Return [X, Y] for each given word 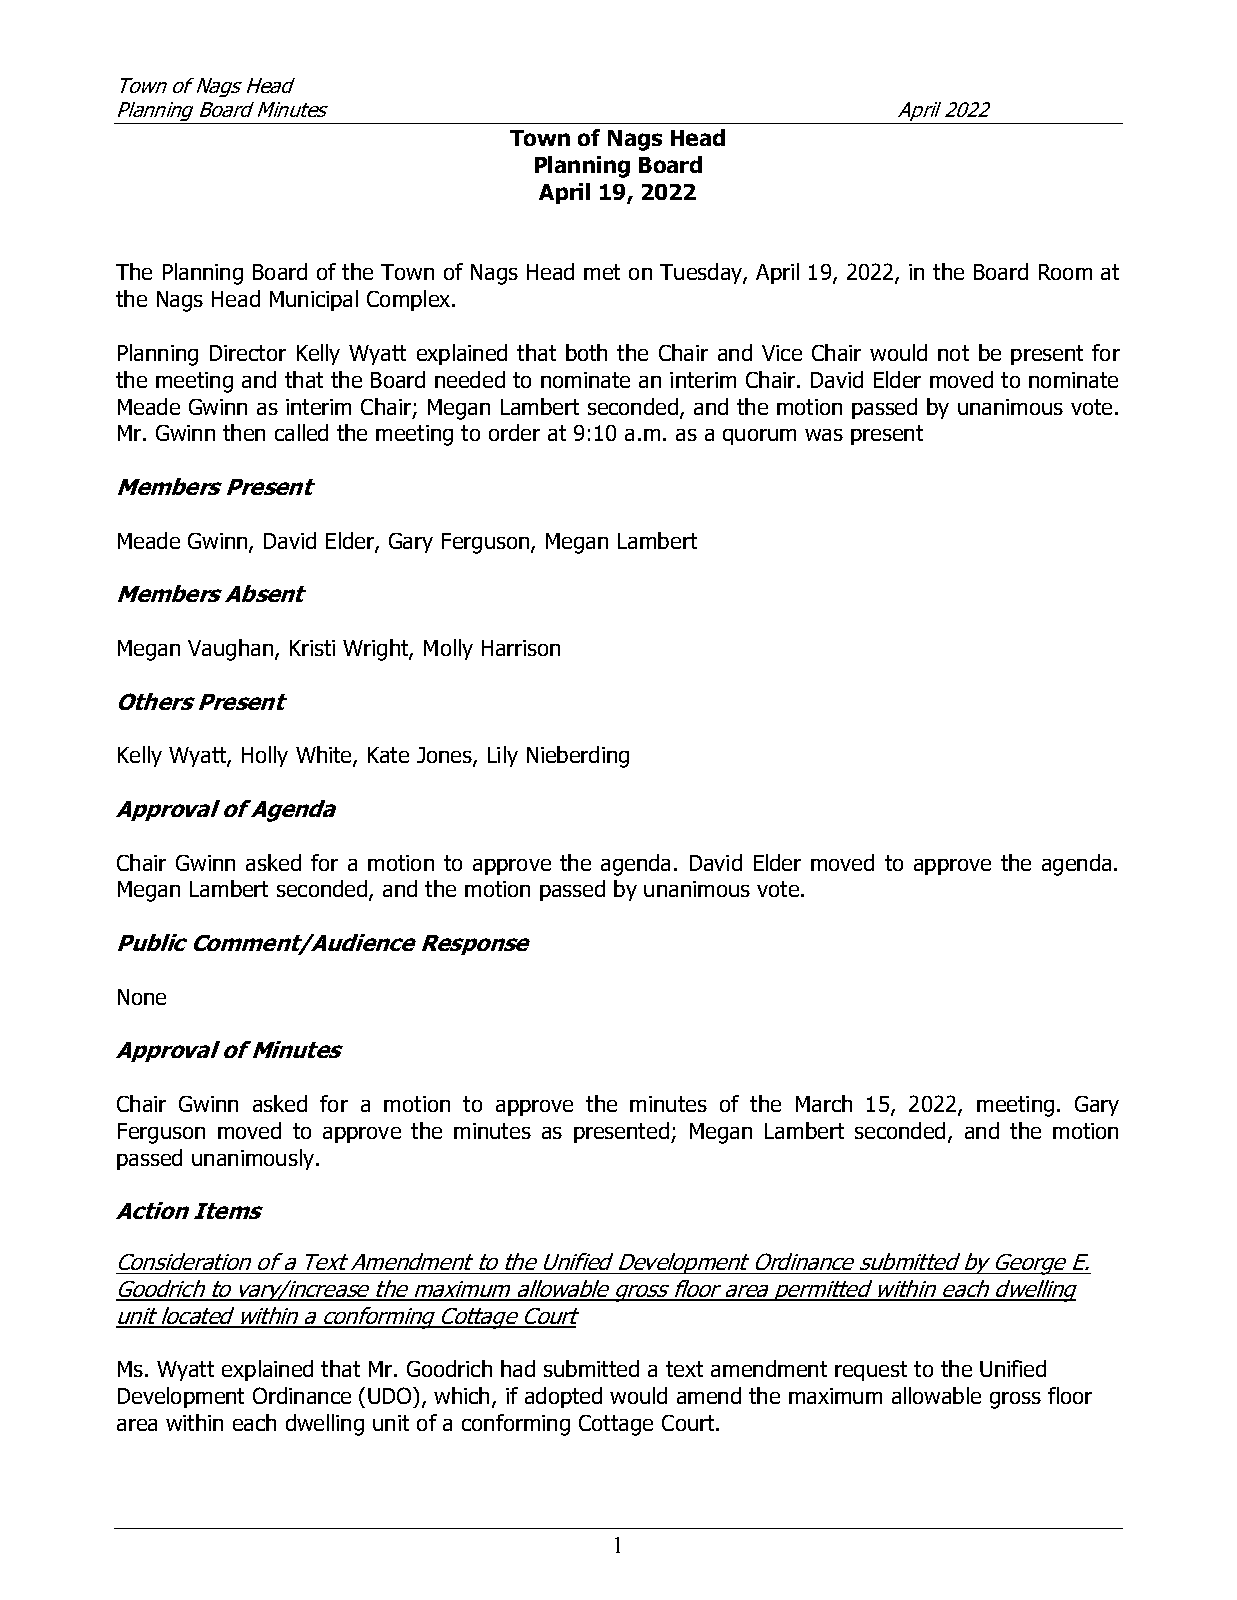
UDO [391, 1397]
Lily [503, 756]
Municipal [314, 300]
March [824, 1103]
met [602, 272]
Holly [265, 756]
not [953, 353]
